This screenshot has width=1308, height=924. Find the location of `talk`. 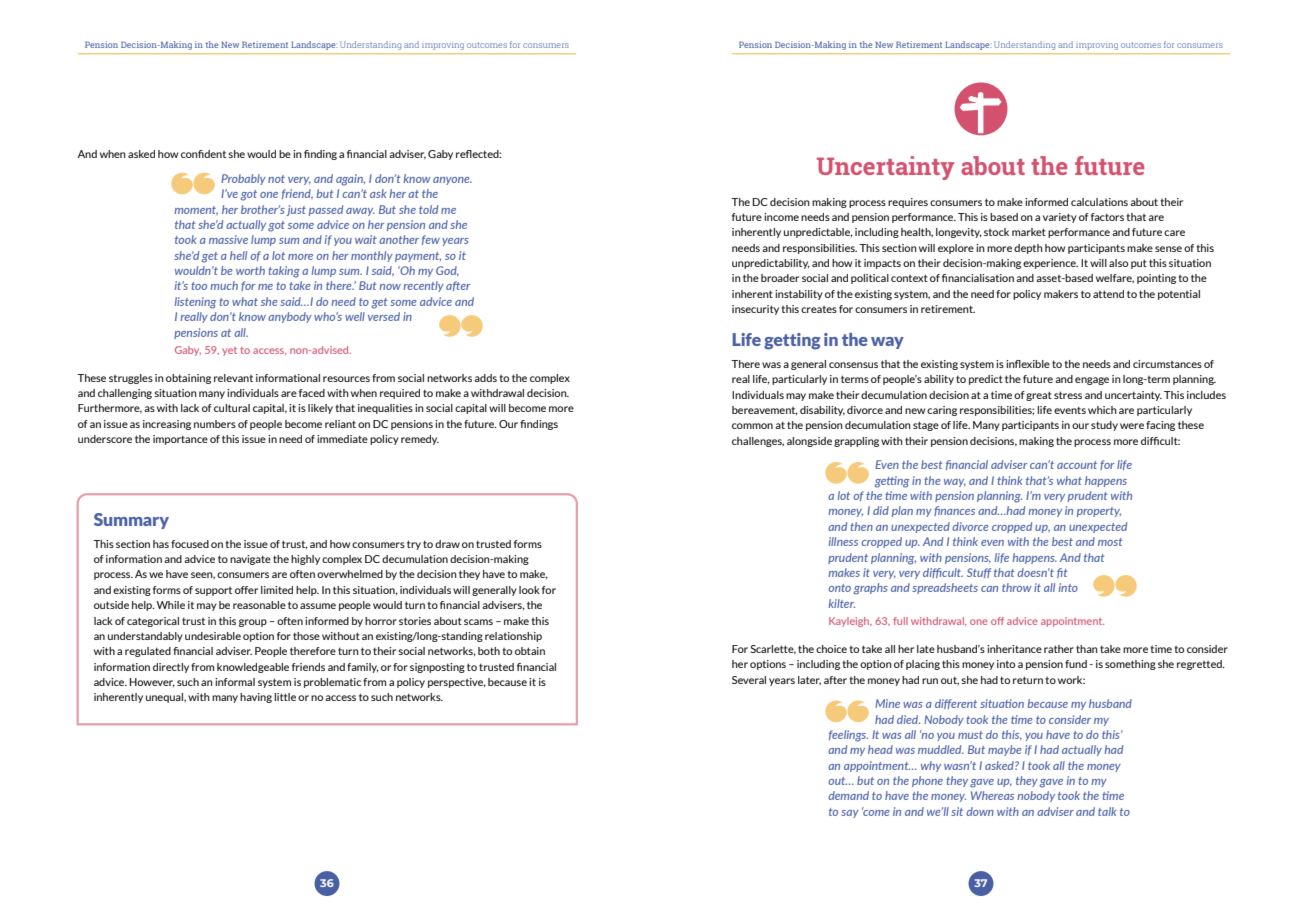

talk is located at coordinates (1107, 811).
